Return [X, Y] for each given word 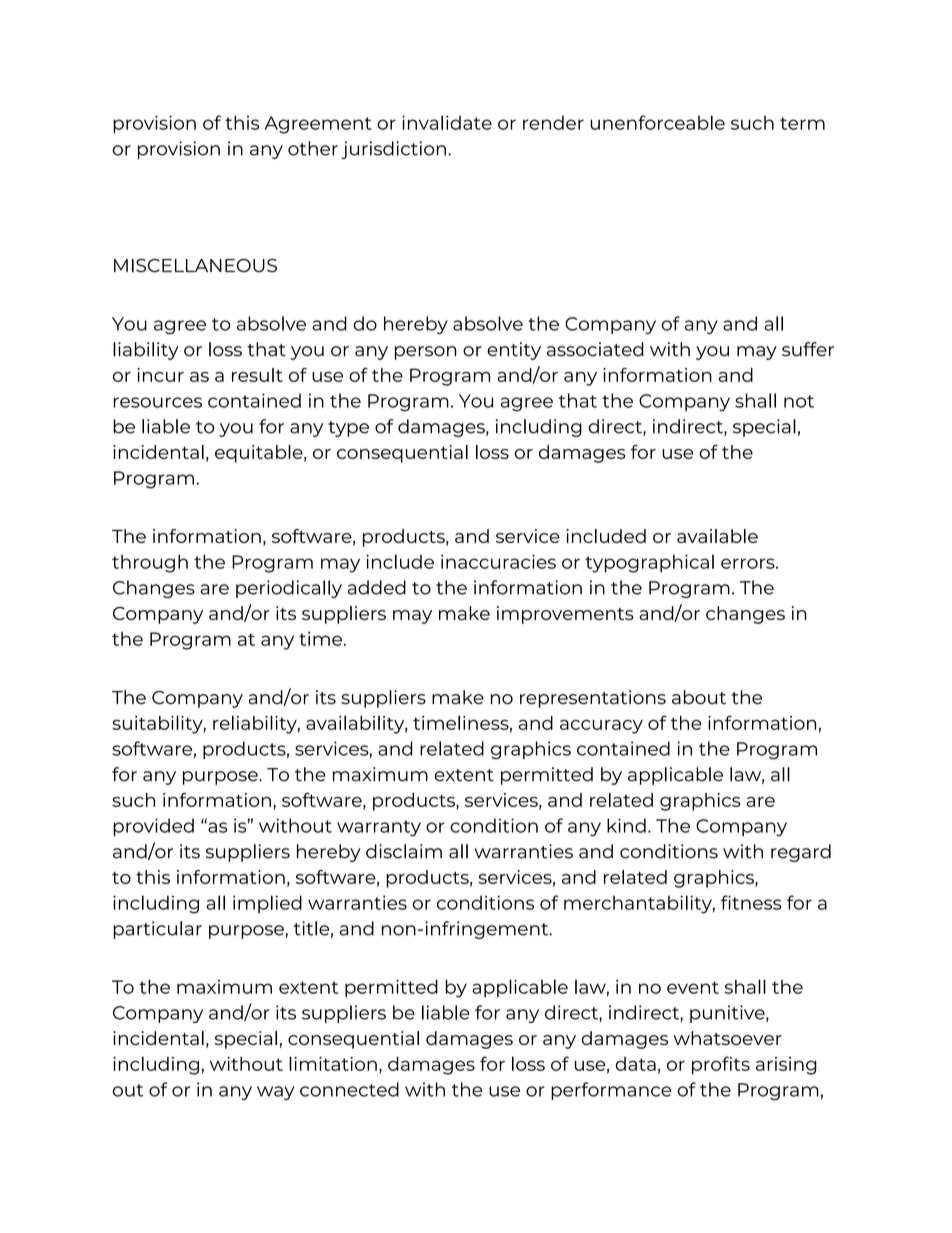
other [313, 148]
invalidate [447, 122]
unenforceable [657, 122]
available [717, 536]
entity [514, 351]
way [275, 1093]
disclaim [404, 851]
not [799, 401]
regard [801, 853]
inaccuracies [498, 562]
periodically [289, 589]
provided [153, 827]
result [257, 375]
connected [349, 1089]
